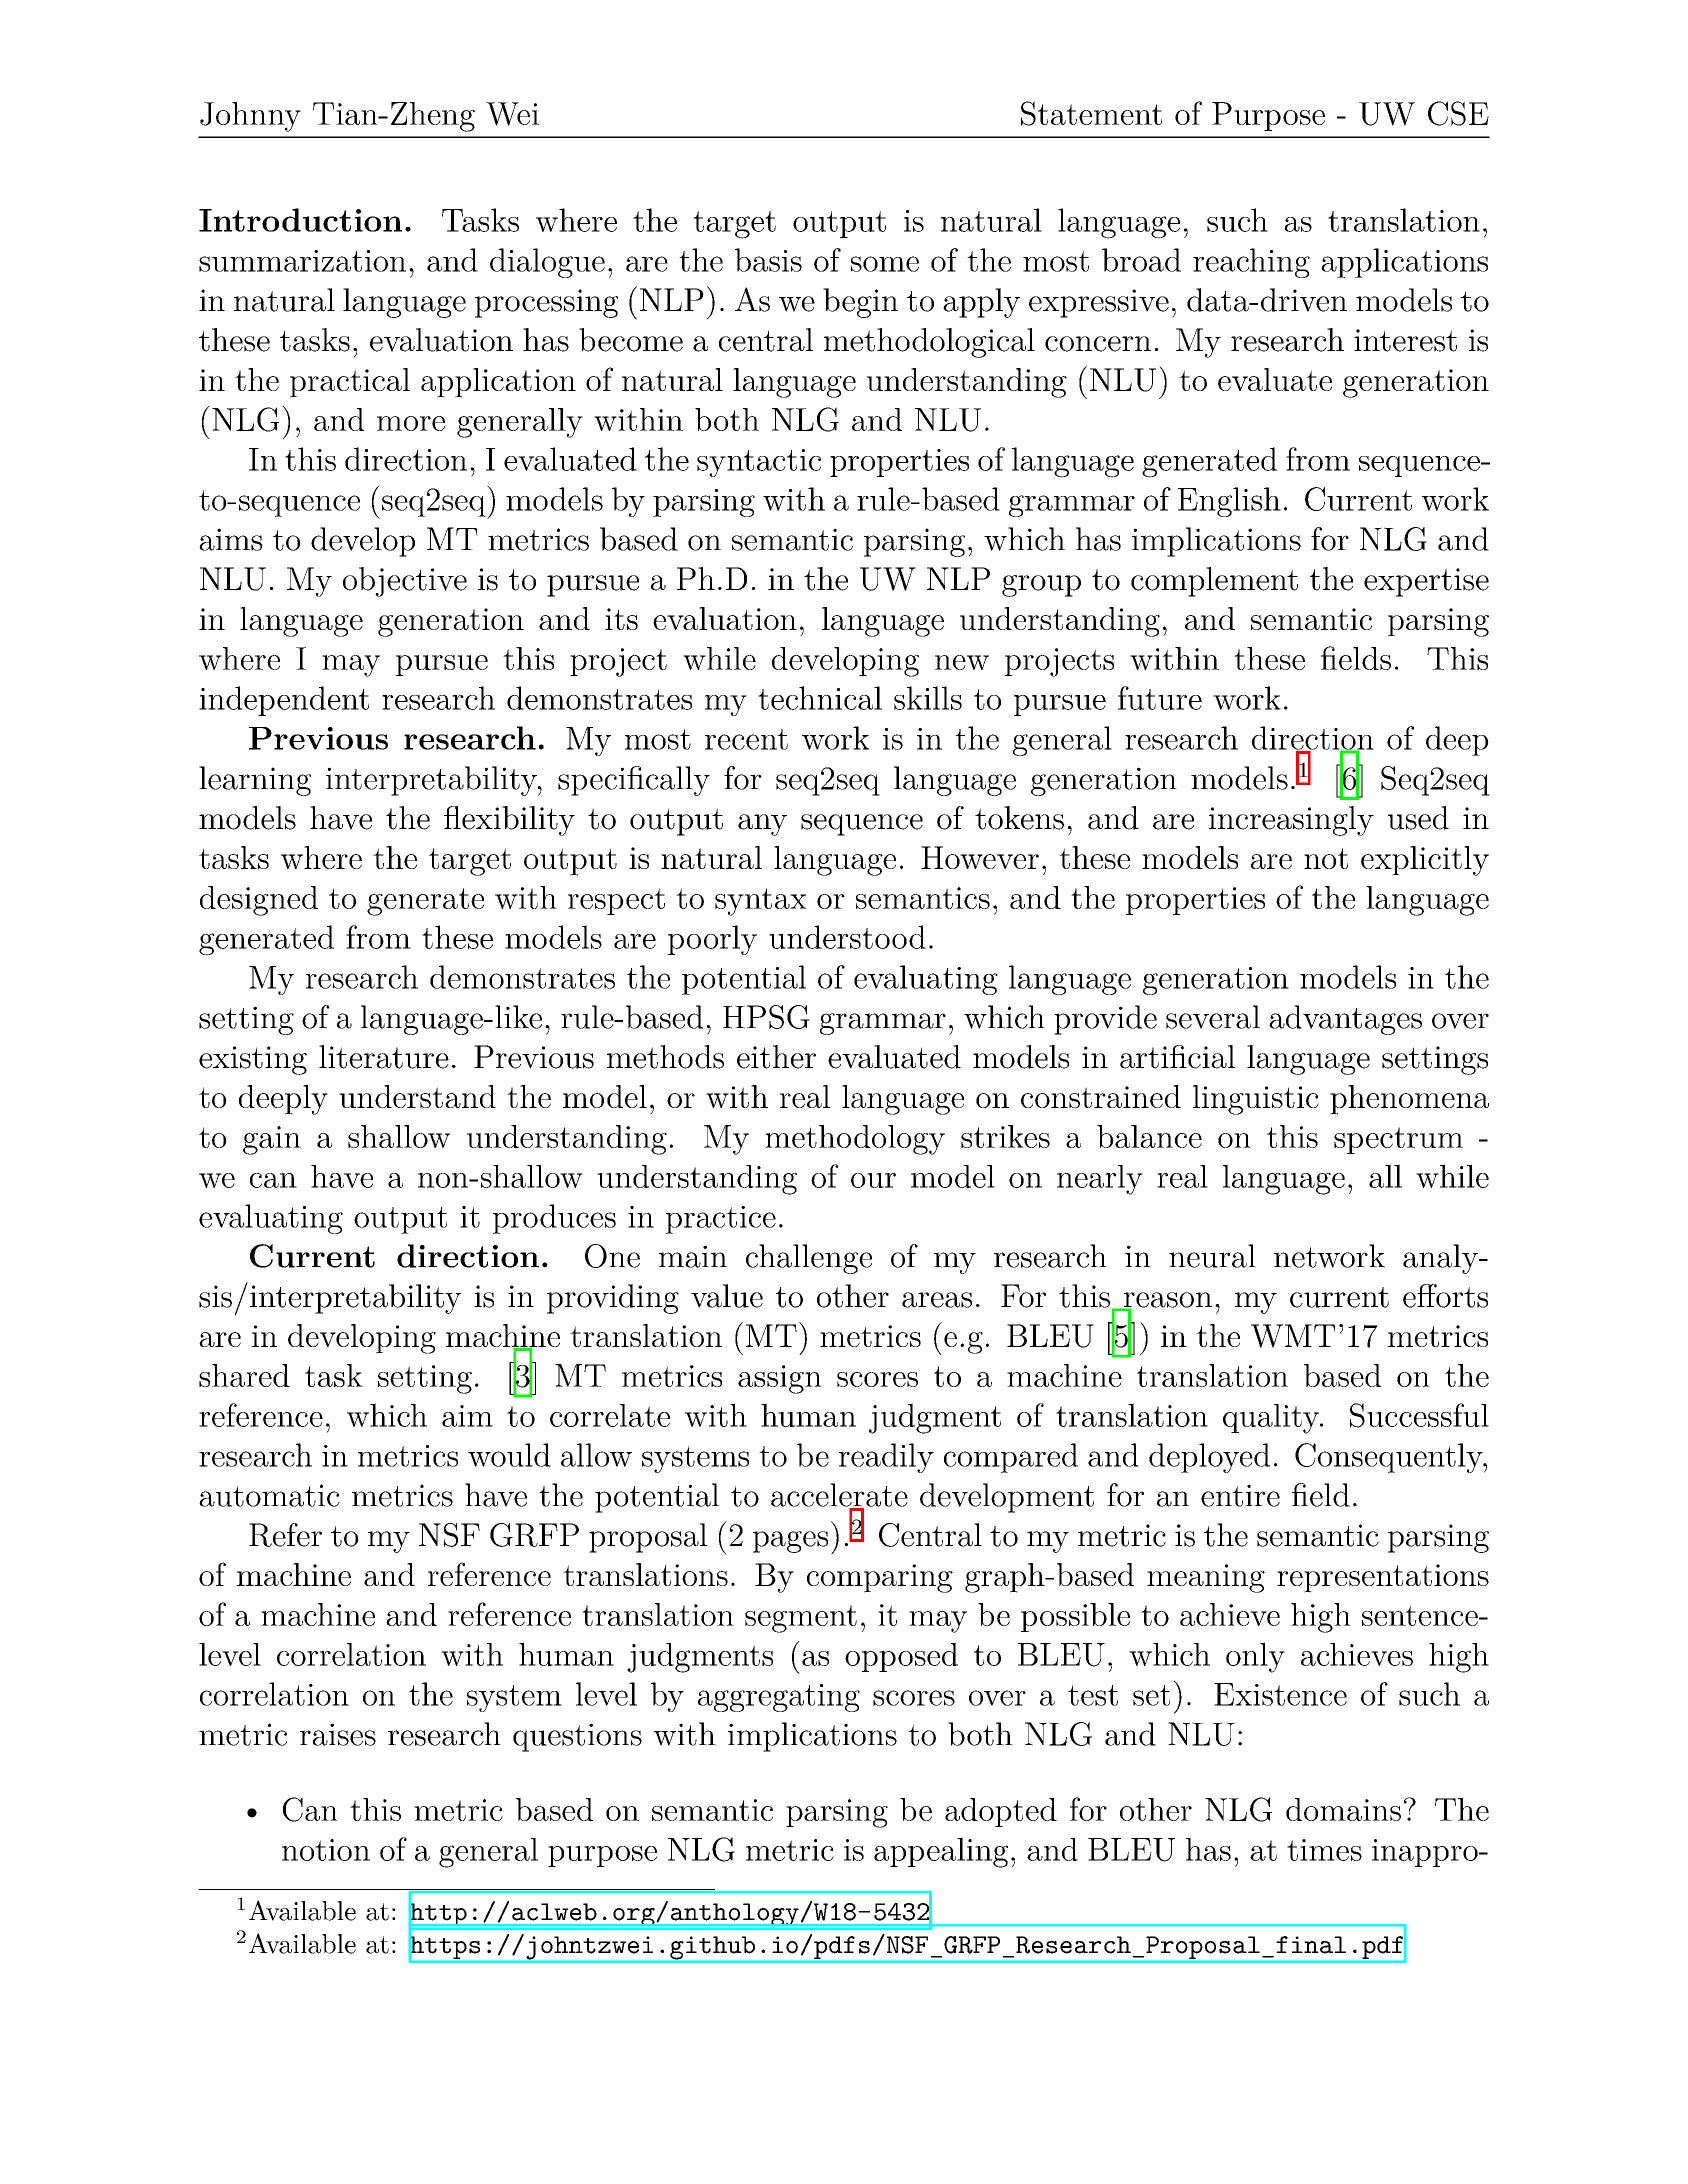 The width and height of the screenshot is (1688, 2184). Describe the element at coordinates (847, 937) in the screenshot. I see `understood` at that location.
